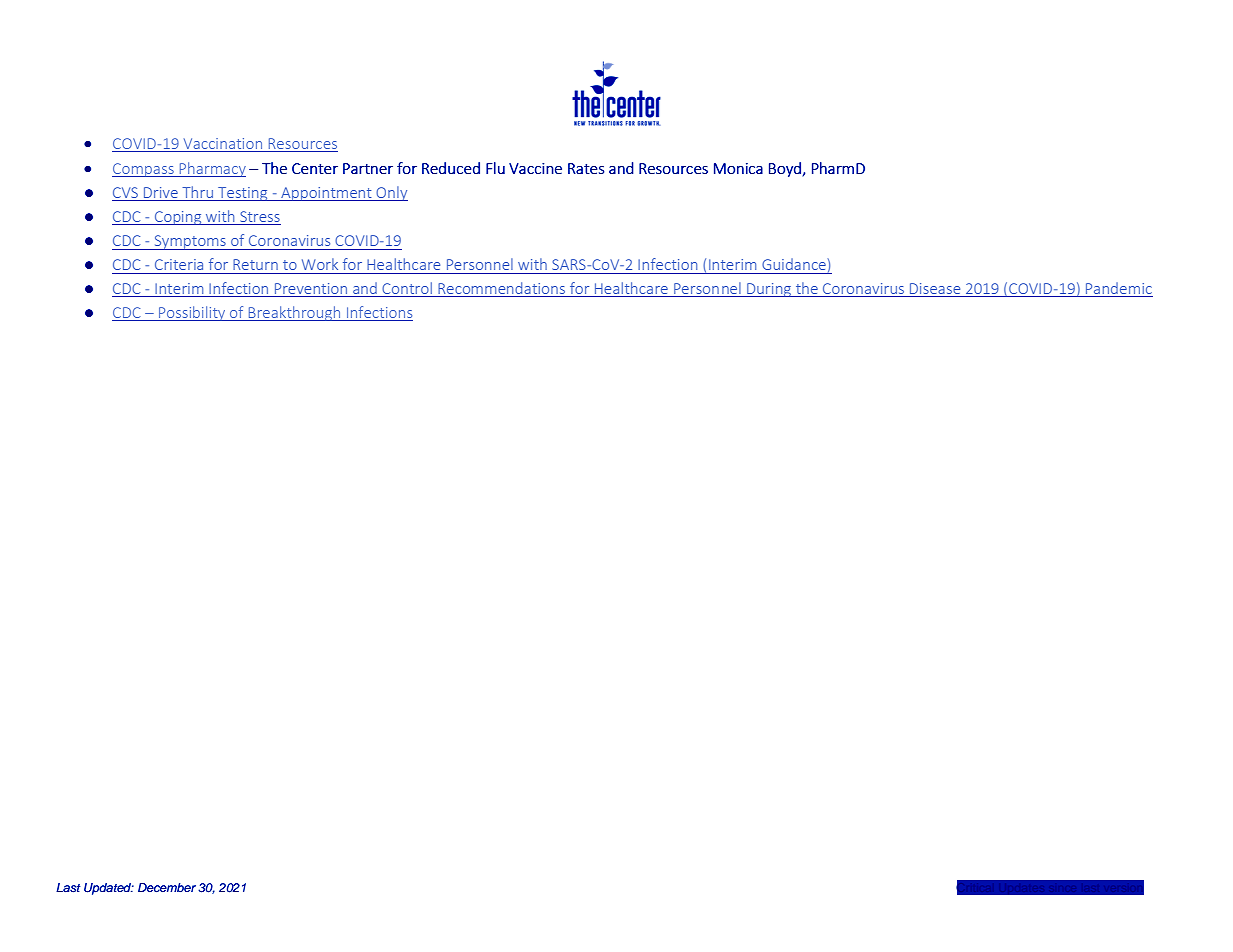 The width and height of the screenshot is (1233, 952). Describe the element at coordinates (586, 168) in the screenshot. I see `Rates` at that location.
